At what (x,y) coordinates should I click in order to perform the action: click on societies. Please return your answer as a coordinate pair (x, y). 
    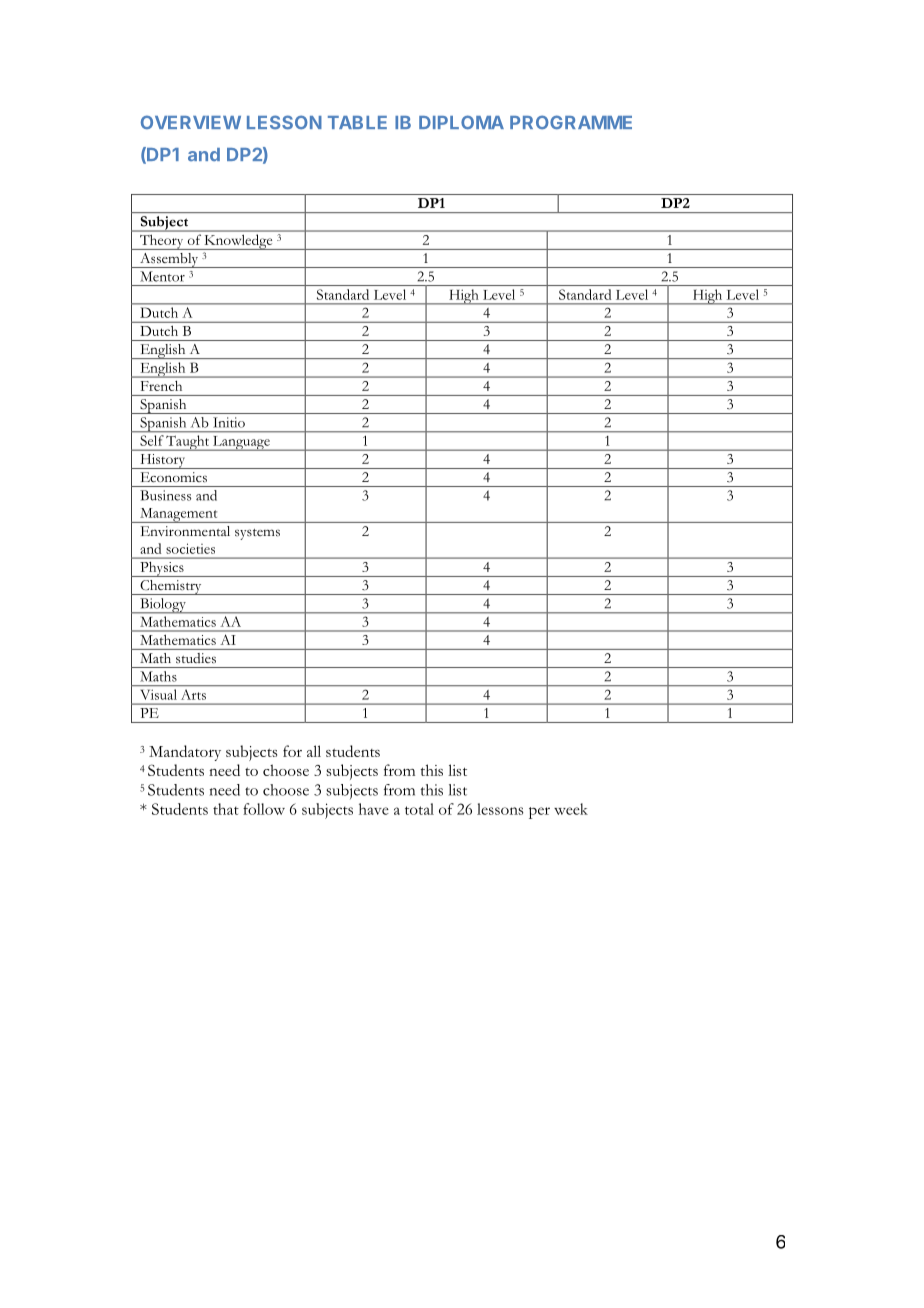
    Looking at the image, I should click on (190, 548).
